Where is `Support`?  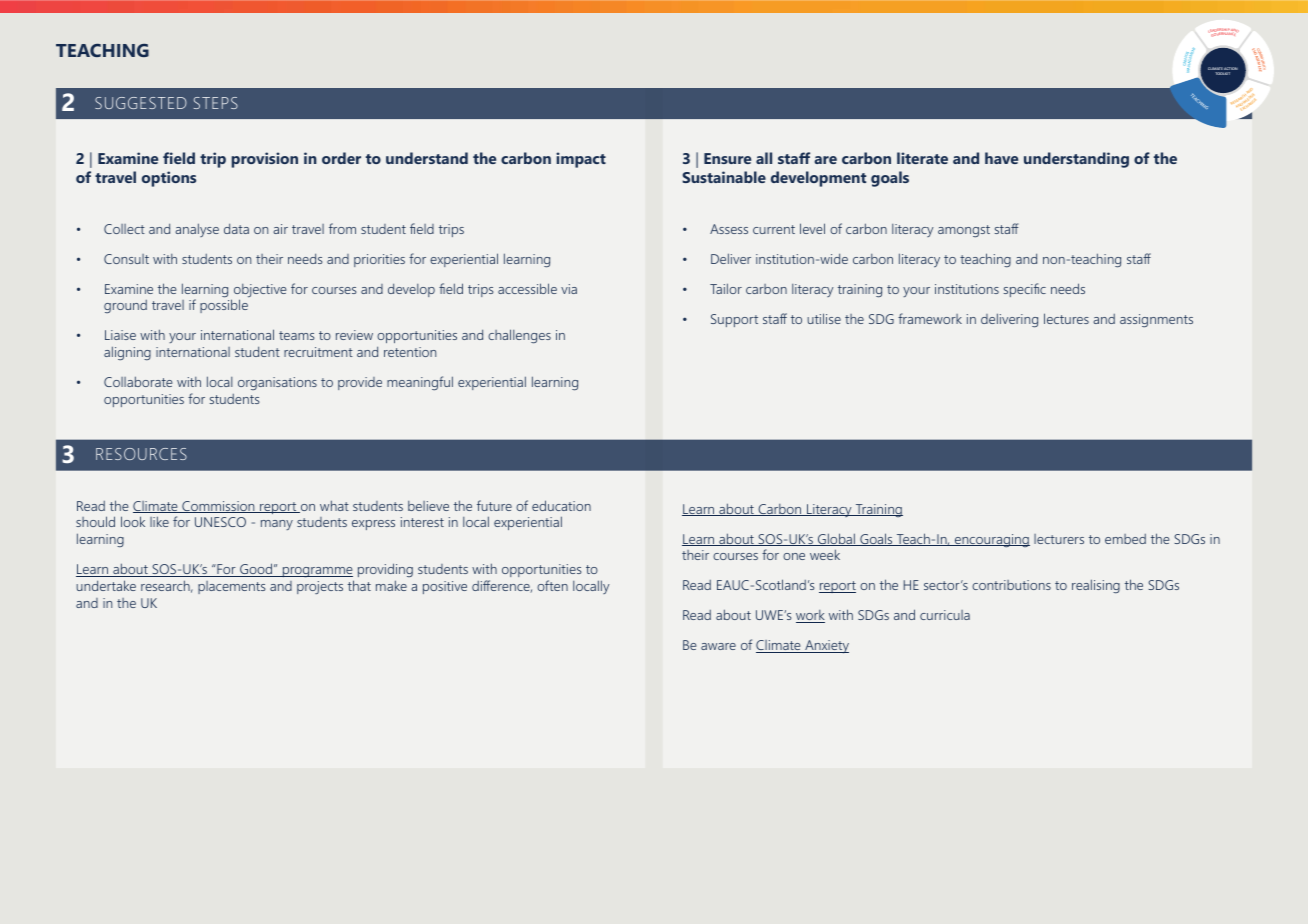 Support is located at coordinates (734, 320).
